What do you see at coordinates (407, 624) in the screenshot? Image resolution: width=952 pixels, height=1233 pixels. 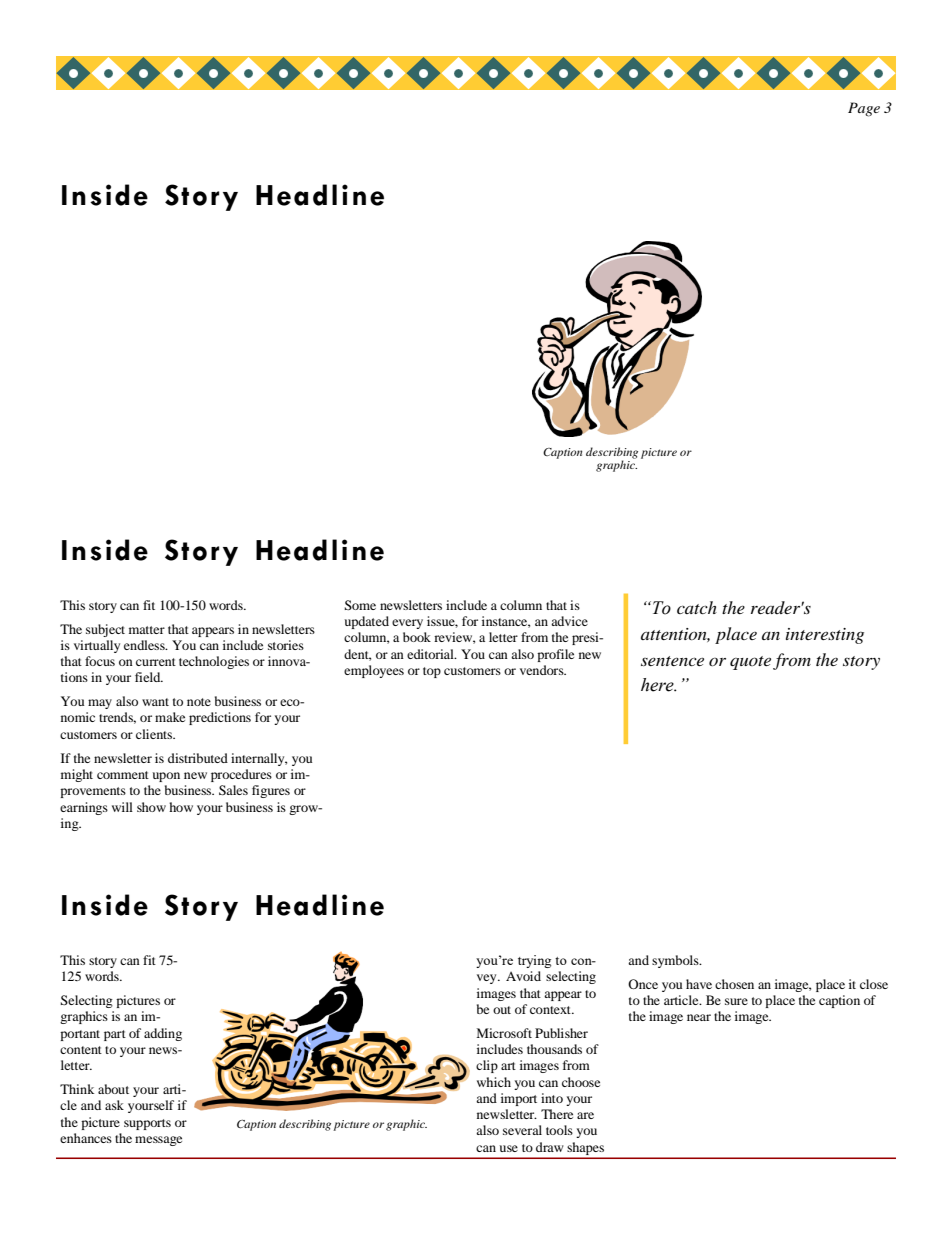 I see `every` at bounding box center [407, 624].
